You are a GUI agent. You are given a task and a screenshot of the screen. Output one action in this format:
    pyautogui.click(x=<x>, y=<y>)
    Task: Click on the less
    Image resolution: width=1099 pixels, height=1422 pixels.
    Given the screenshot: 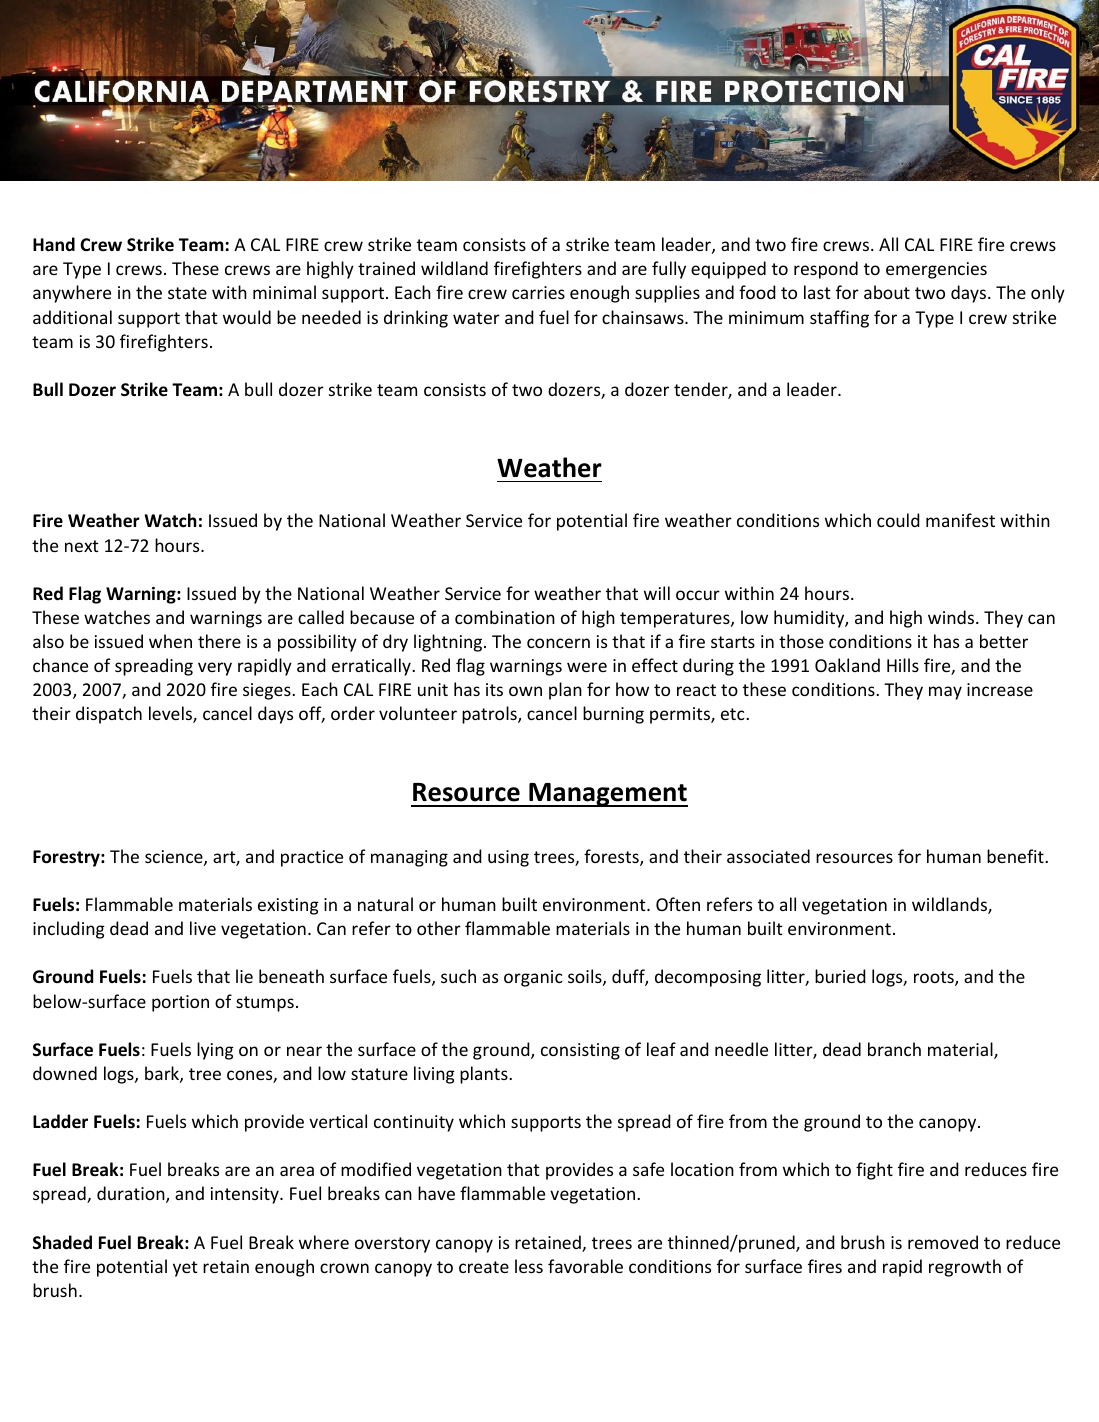 What is the action you would take?
    pyautogui.click(x=529, y=1266)
